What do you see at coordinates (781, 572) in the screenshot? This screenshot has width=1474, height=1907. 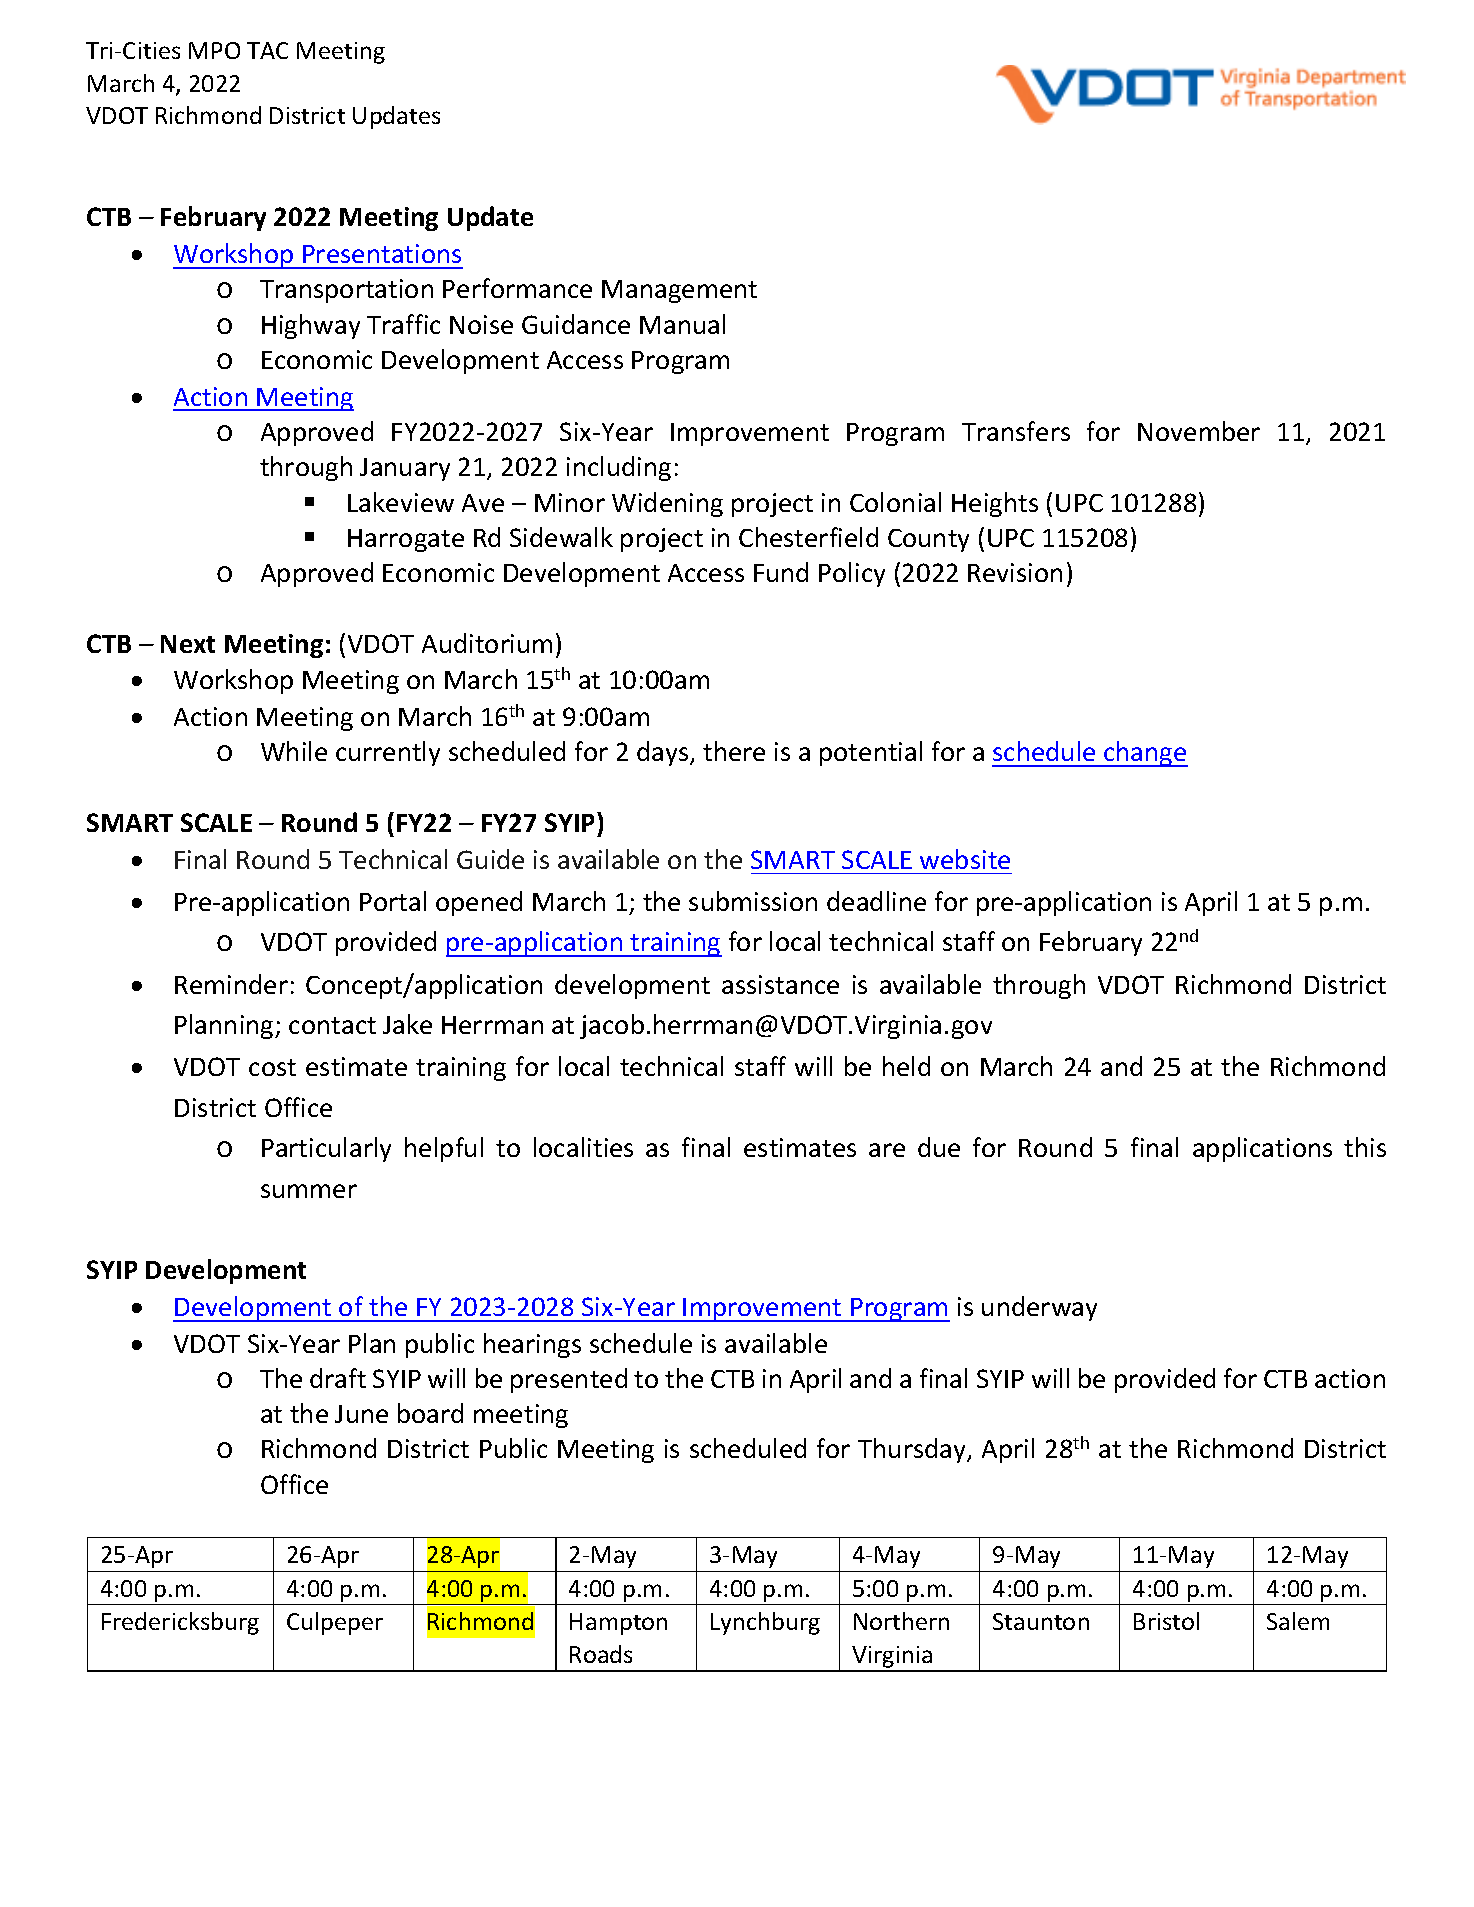 I see `Fund` at bounding box center [781, 572].
